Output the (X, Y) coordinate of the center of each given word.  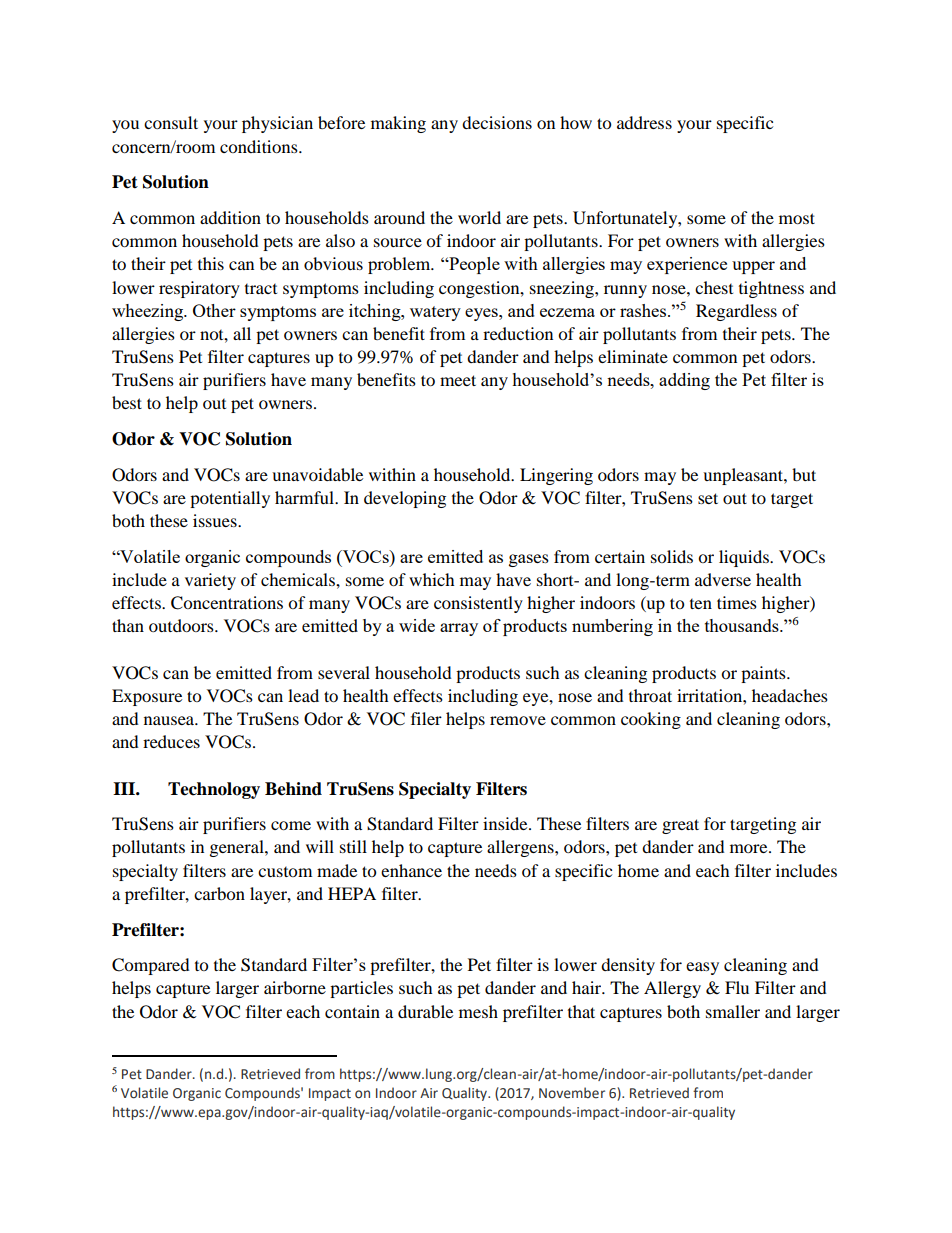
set (708, 498)
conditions (260, 146)
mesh (478, 1011)
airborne (295, 987)
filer (426, 718)
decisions (497, 122)
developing (405, 499)
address (644, 122)
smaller (733, 1011)
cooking (651, 720)
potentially (230, 499)
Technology (214, 790)
